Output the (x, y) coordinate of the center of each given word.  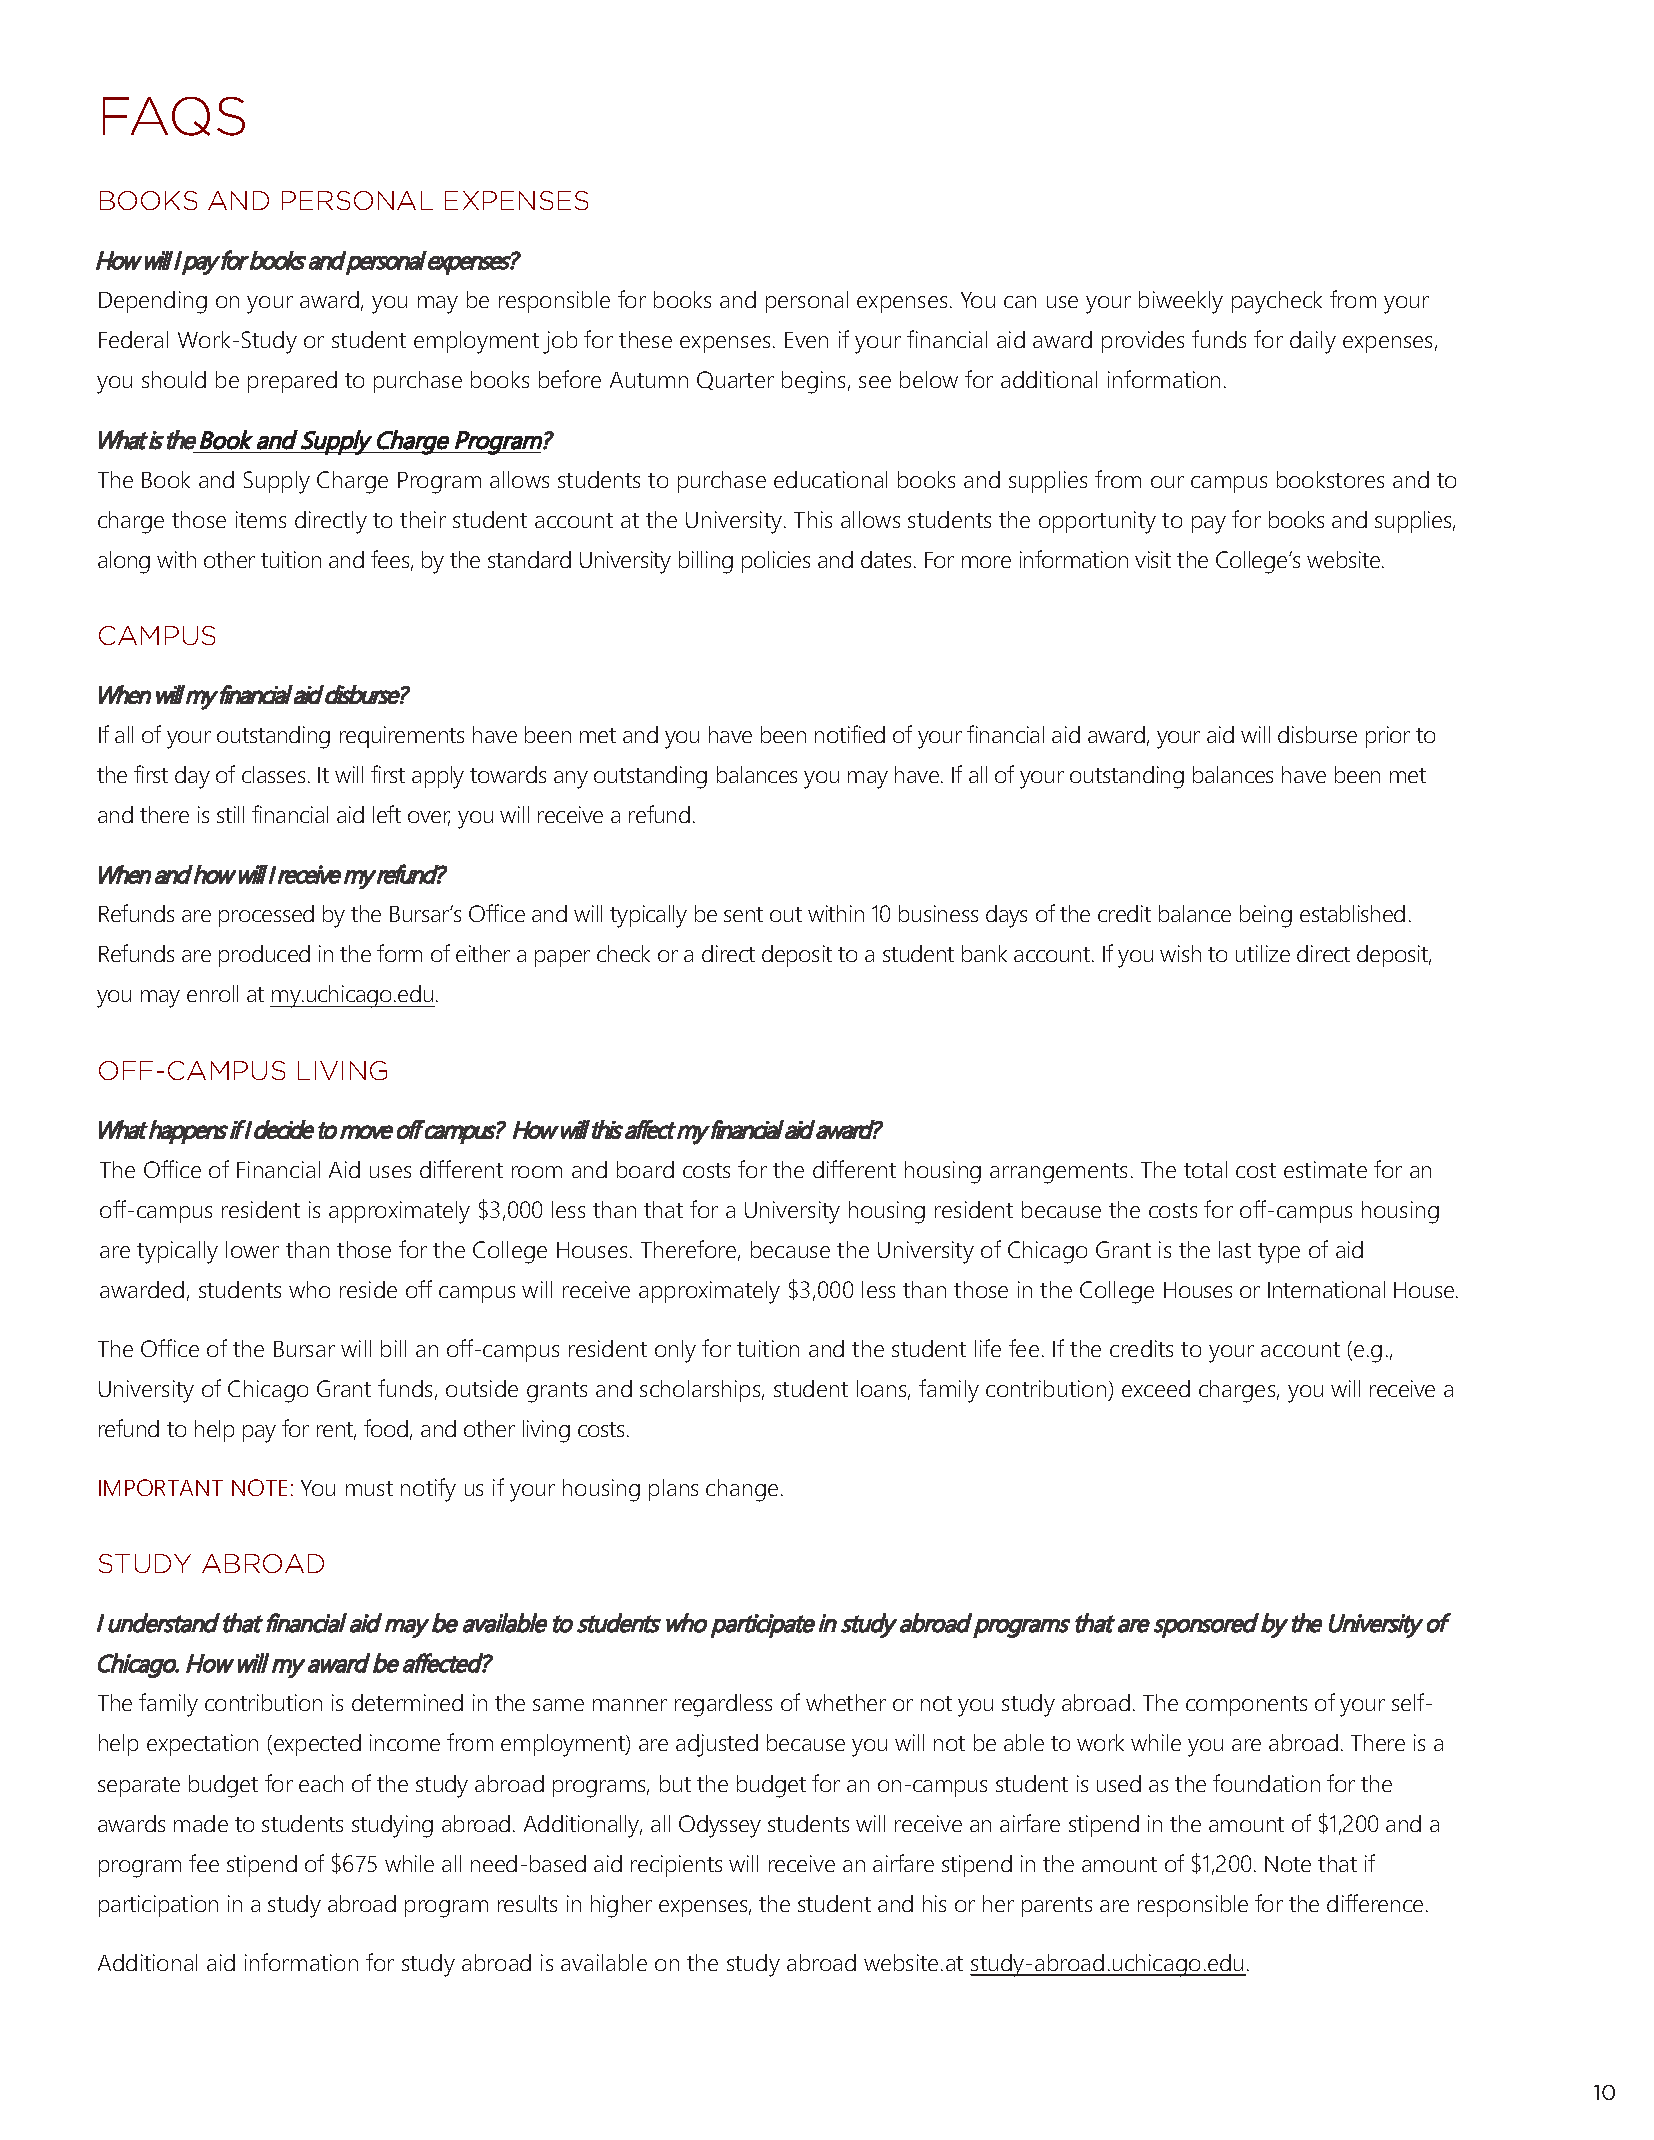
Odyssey (720, 1826)
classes (273, 774)
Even (806, 340)
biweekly (1181, 302)
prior (1388, 737)
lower (252, 1249)
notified (850, 734)
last (1235, 1249)
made (201, 1823)
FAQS (174, 116)
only (675, 1351)
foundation (1266, 1783)
